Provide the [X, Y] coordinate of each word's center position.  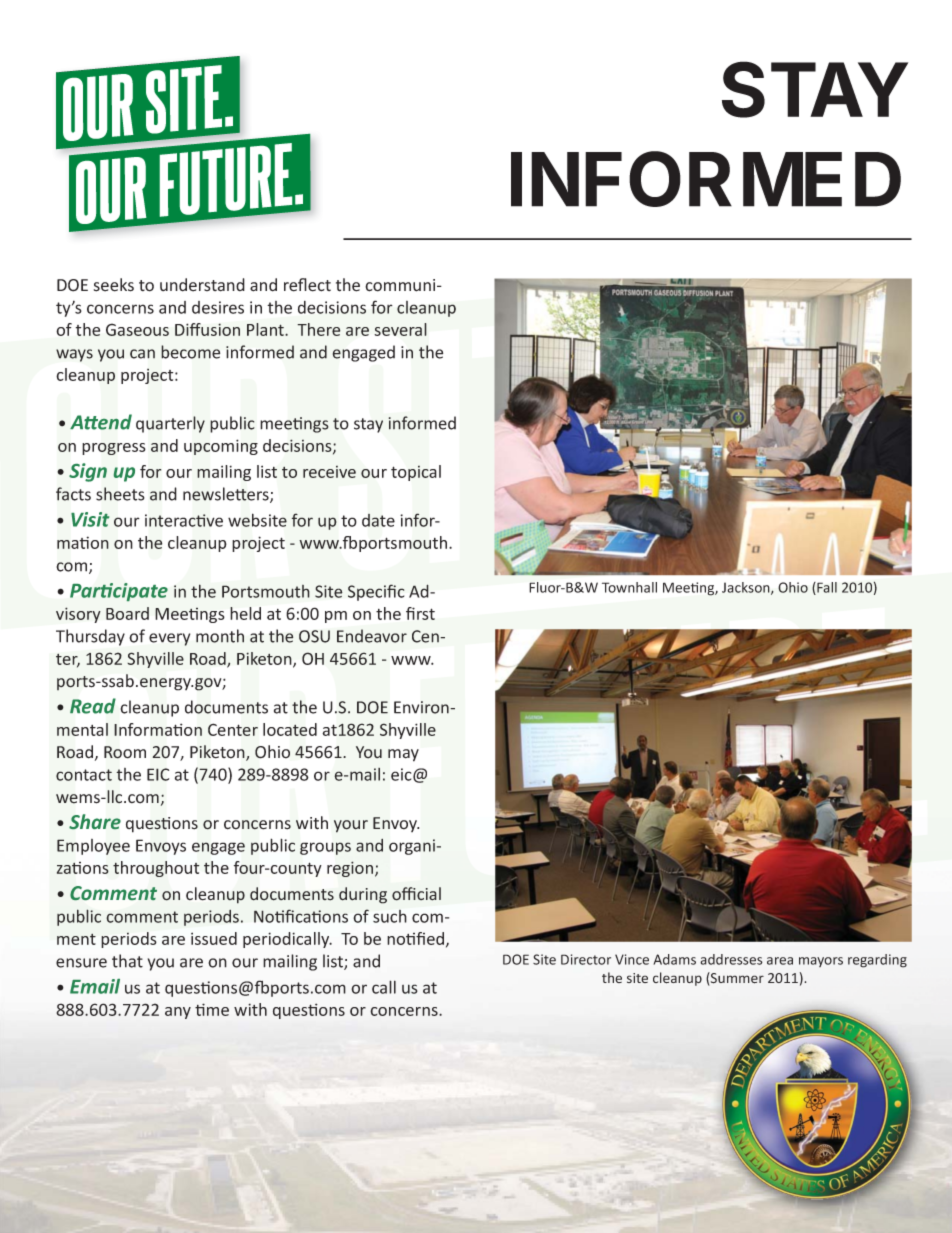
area [780, 961]
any [178, 1013]
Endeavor [372, 636]
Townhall [629, 587]
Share [95, 822]
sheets [120, 494]
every [169, 639]
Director [586, 959]
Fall [826, 588]
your [351, 826]
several [401, 329]
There [318, 329]
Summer [736, 979]
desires [218, 307]
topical [416, 473]
